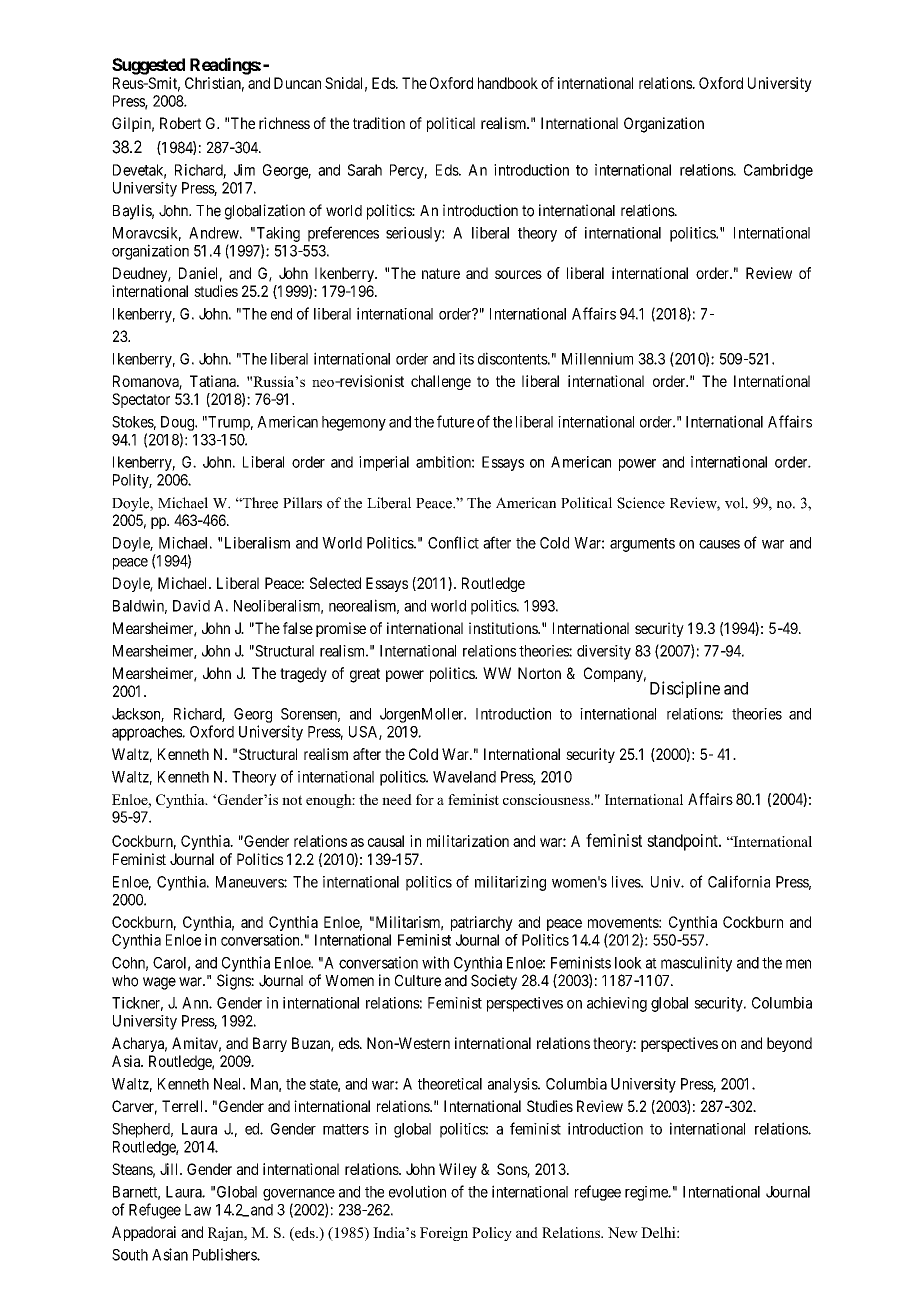 The height and width of the screenshot is (1308, 924). Describe the element at coordinates (198, 1210) in the screenshot. I see `Law` at that location.
